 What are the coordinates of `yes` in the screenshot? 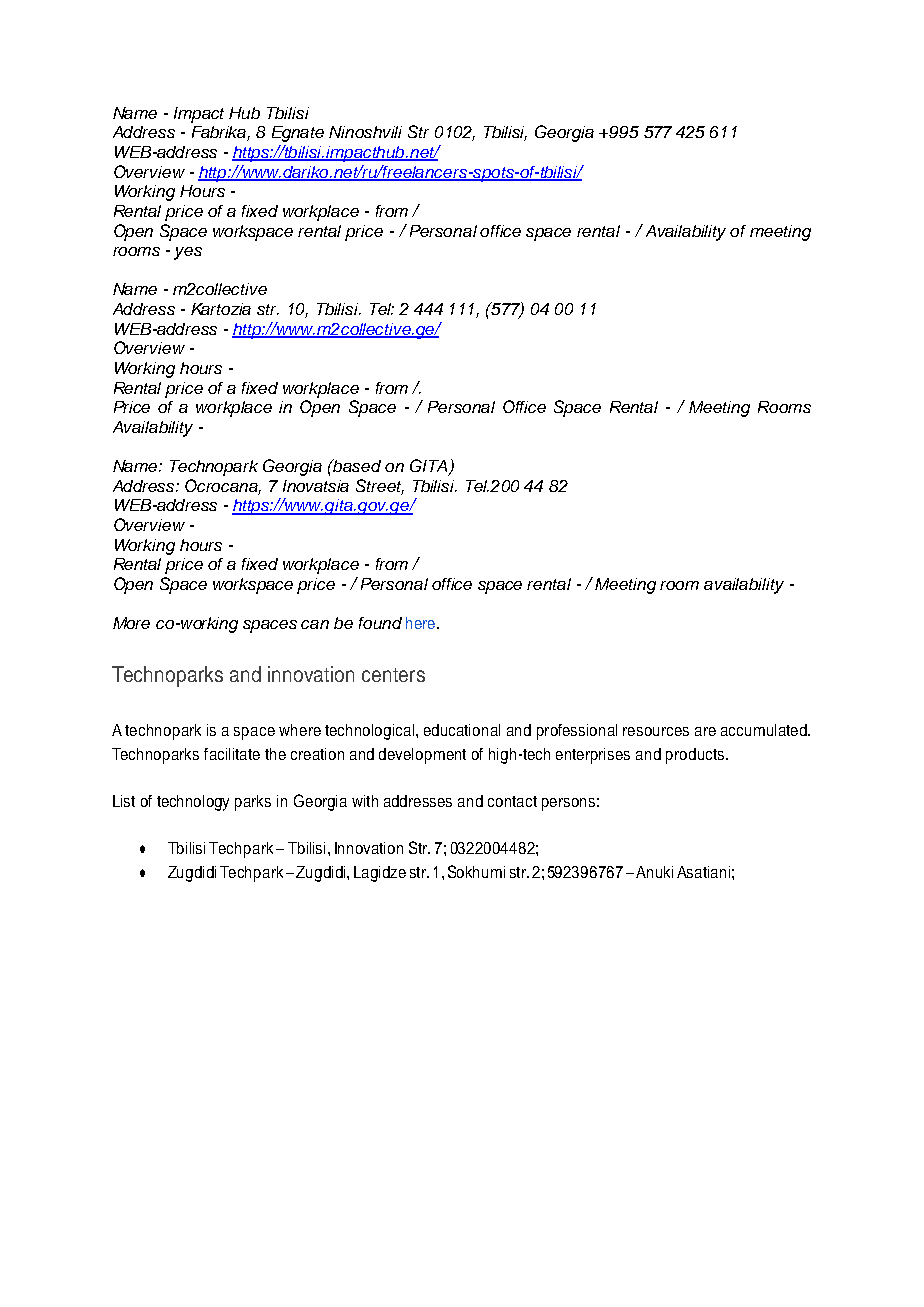 It's located at (188, 253).
